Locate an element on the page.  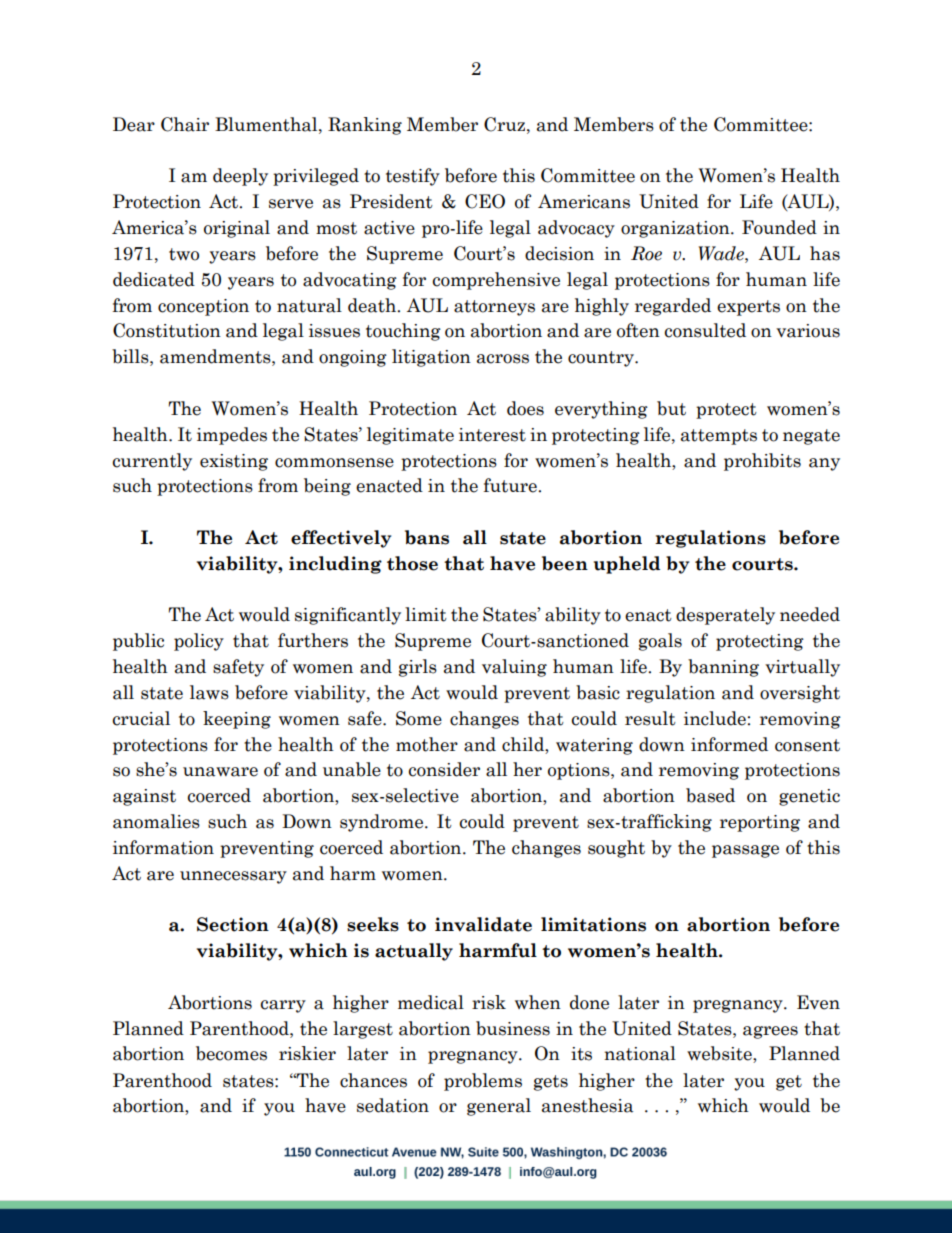
across is located at coordinates (503, 359).
